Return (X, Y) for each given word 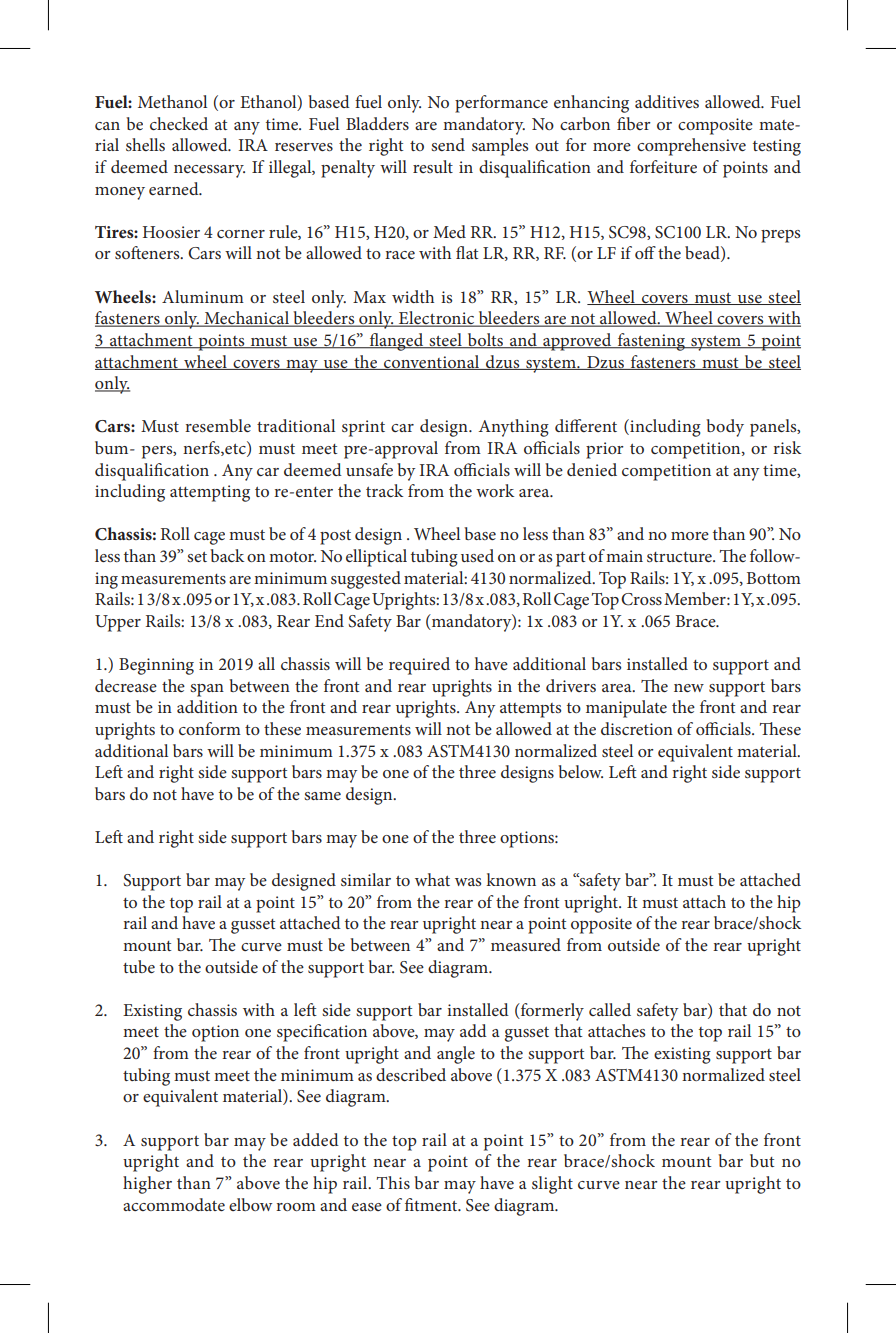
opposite (601, 925)
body (725, 428)
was (468, 882)
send (448, 144)
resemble (218, 425)
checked (179, 123)
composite (715, 126)
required (419, 666)
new (689, 688)
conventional (432, 362)
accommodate (174, 1204)
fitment (432, 1204)
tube (139, 966)
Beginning (156, 666)
